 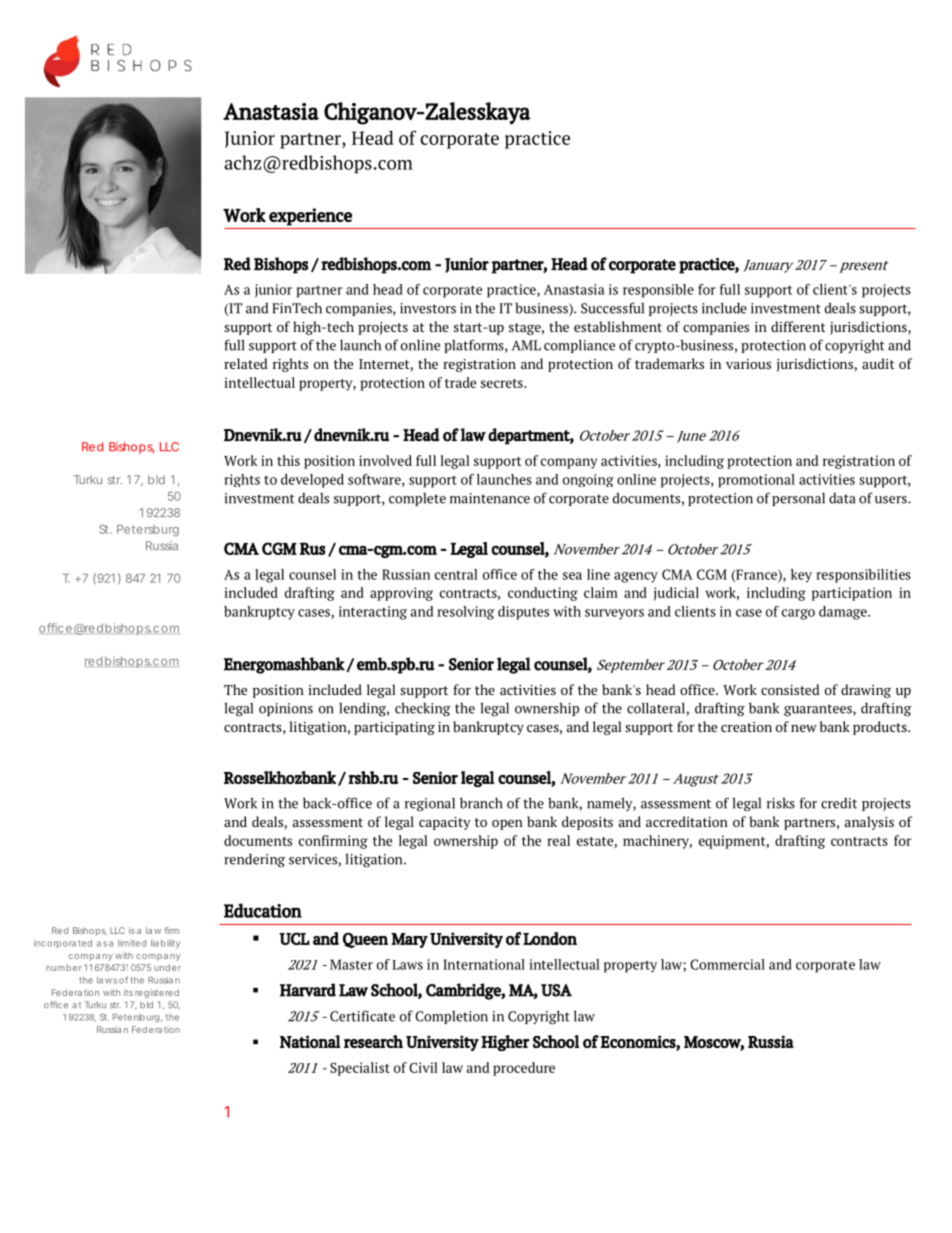 What do you see at coordinates (798, 326) in the document?
I see `different` at bounding box center [798, 326].
